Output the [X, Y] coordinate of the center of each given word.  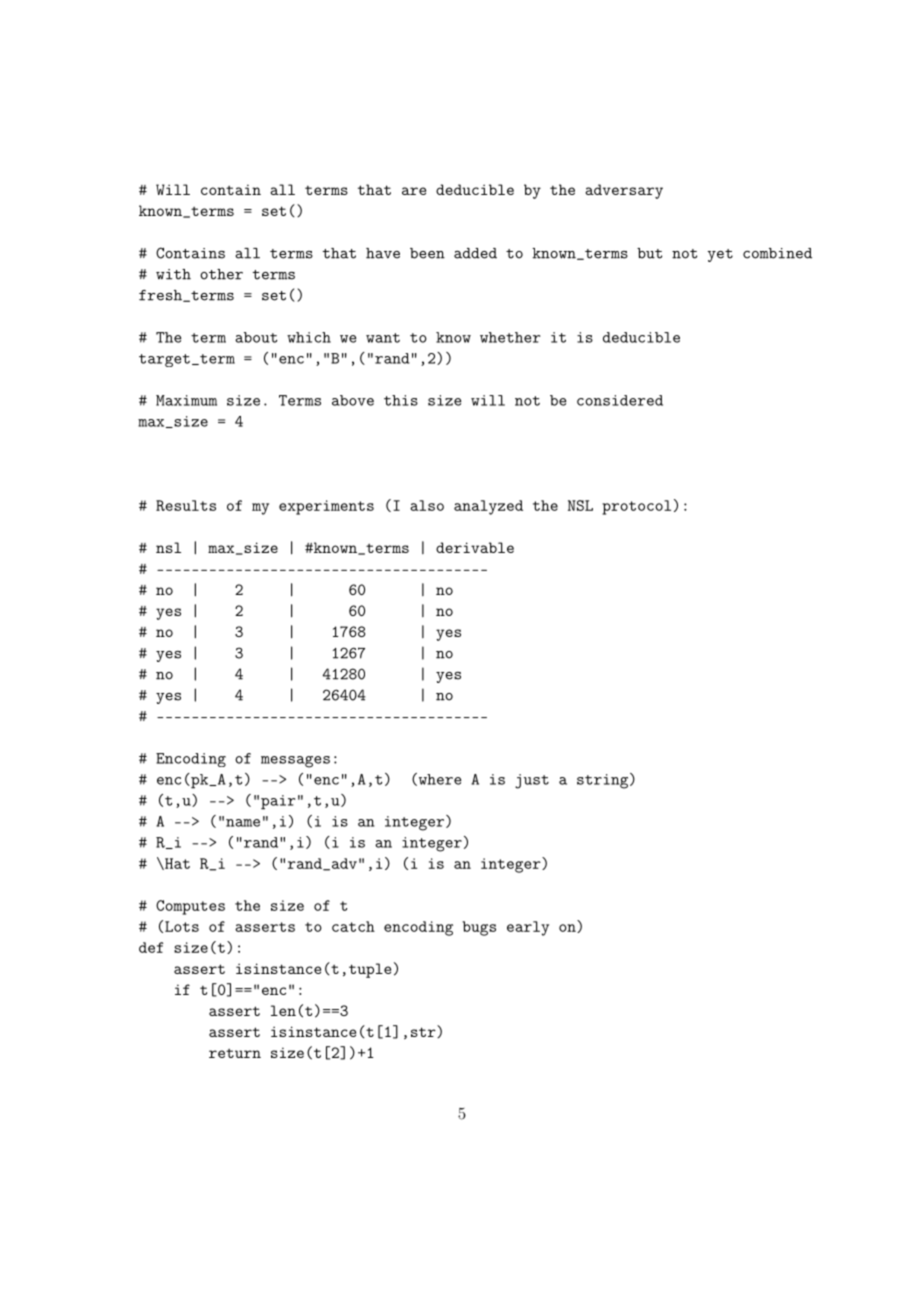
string [602, 781]
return [235, 1053]
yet [720, 255]
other [221, 274]
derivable [475, 547]
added [475, 253]
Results [186, 505]
